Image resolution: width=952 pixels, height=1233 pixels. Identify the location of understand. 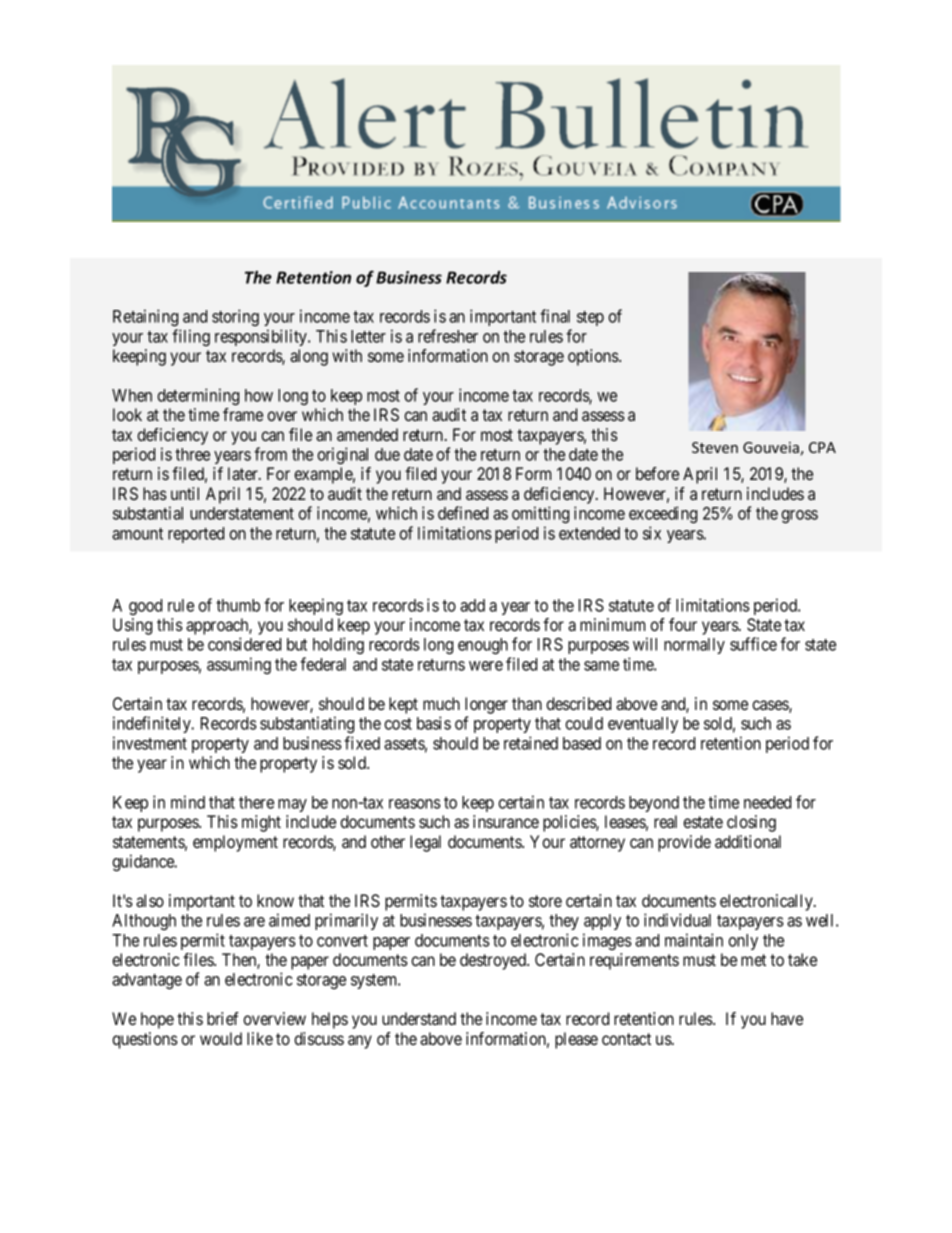
(419, 1018).
